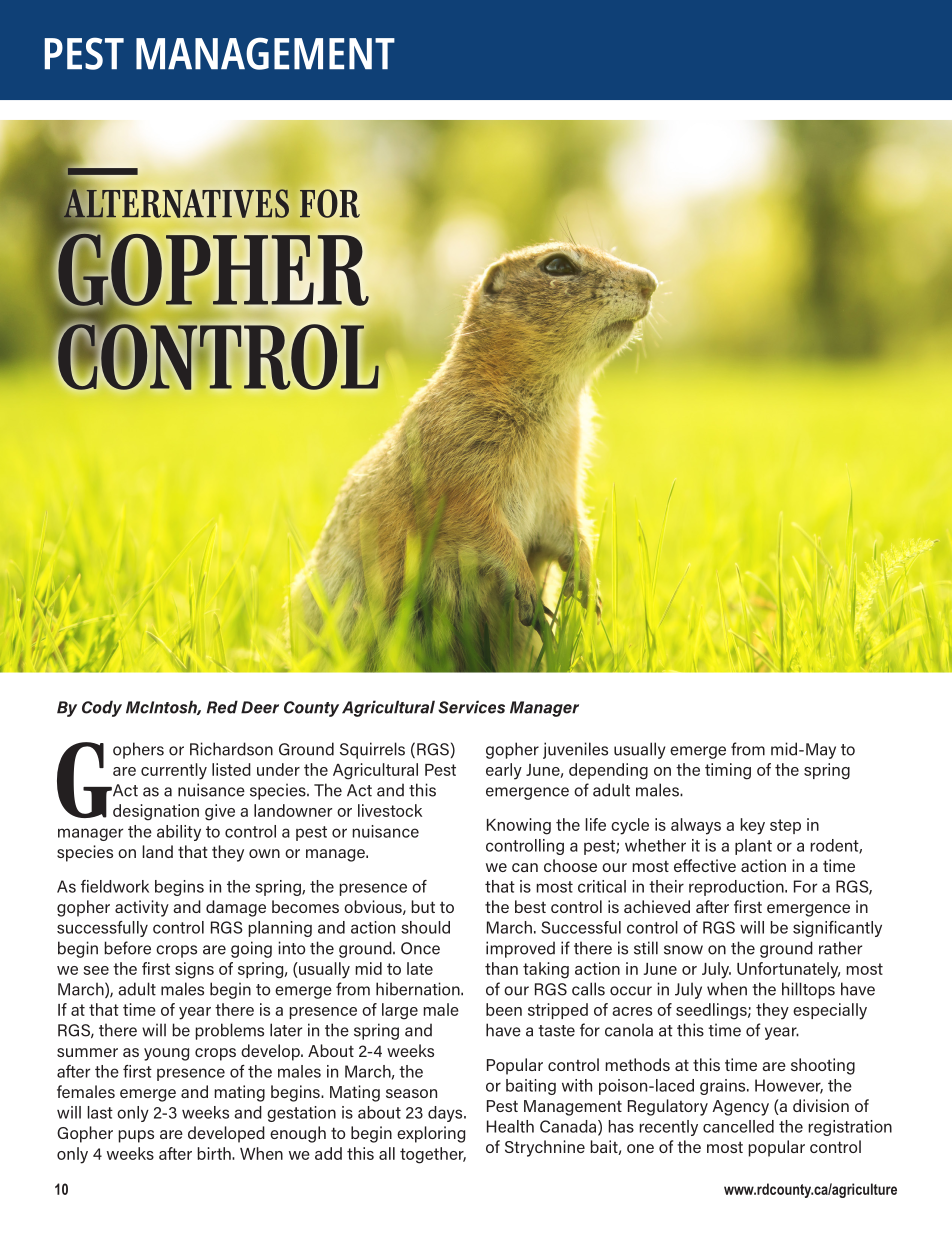  Describe the element at coordinates (136, 1136) in the screenshot. I see `pups` at that location.
